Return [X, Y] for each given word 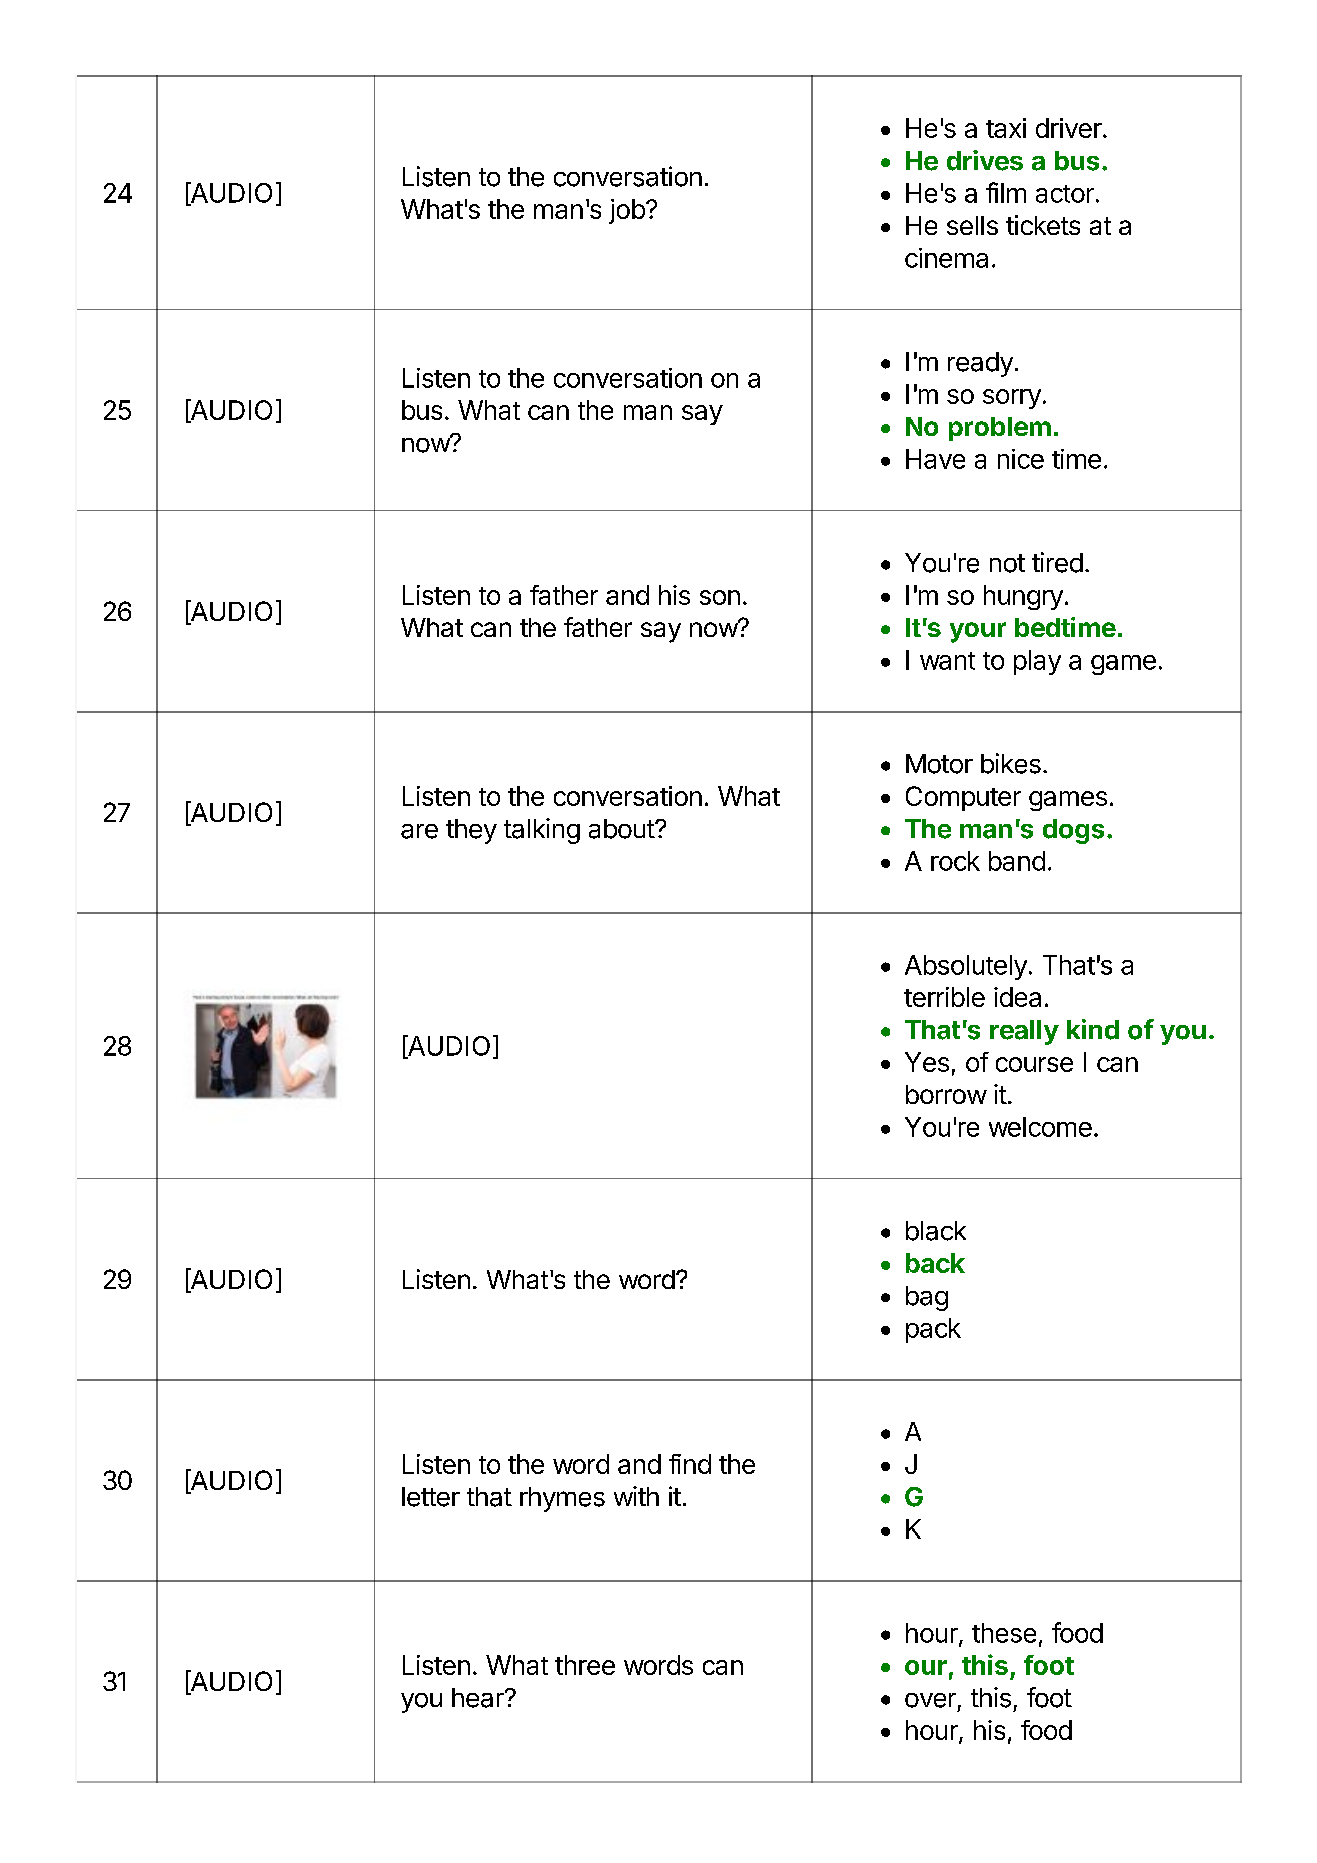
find [690, 1464]
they [471, 831]
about [622, 829]
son [720, 597]
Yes [927, 1062]
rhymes [562, 1499]
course [1034, 1064]
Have [935, 459]
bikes [1011, 763]
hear [479, 1698]
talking [542, 831]
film [1006, 192]
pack [933, 1330]
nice [1021, 459]
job [627, 211]
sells [972, 225]
